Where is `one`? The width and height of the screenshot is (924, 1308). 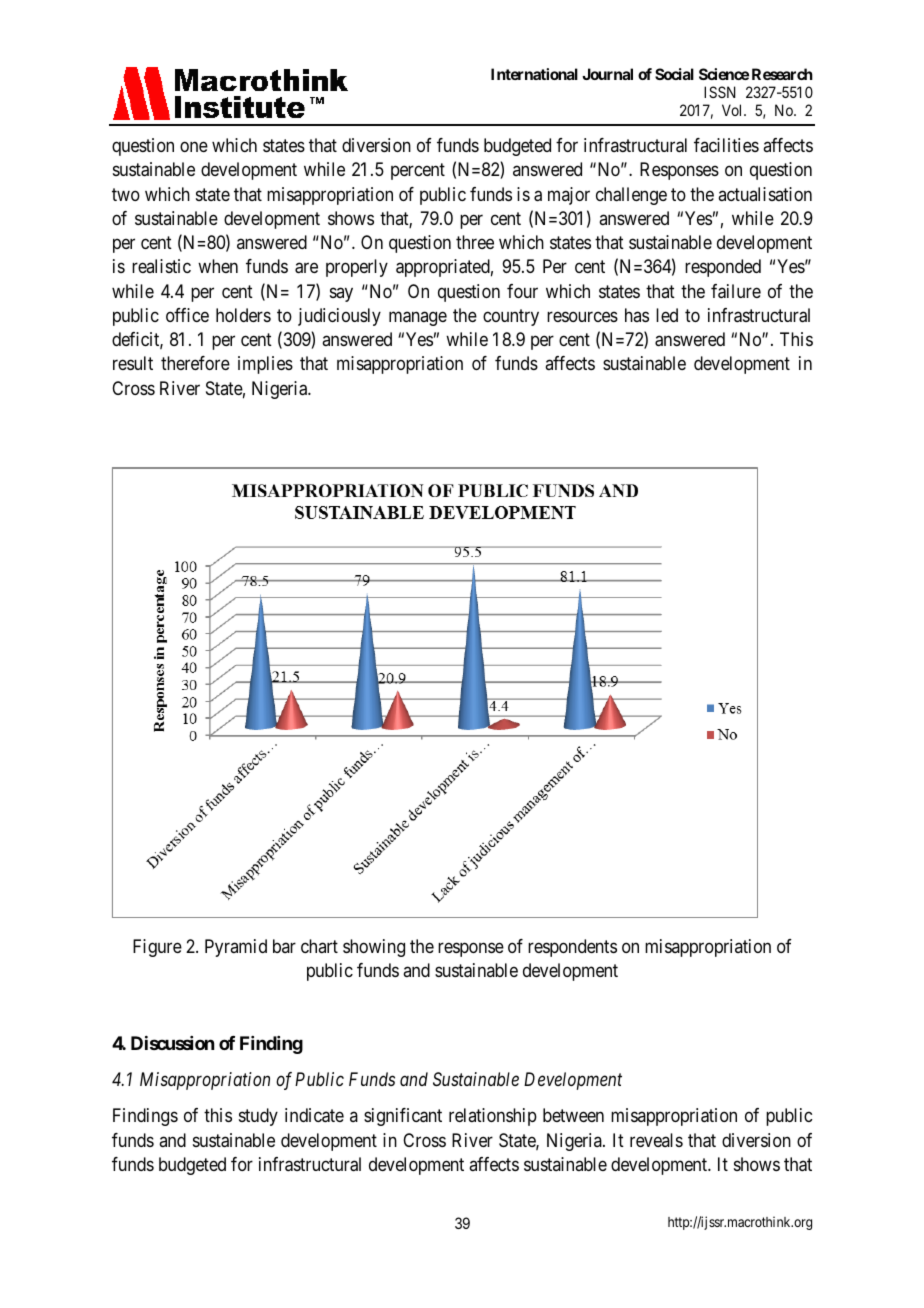
one is located at coordinates (194, 147).
